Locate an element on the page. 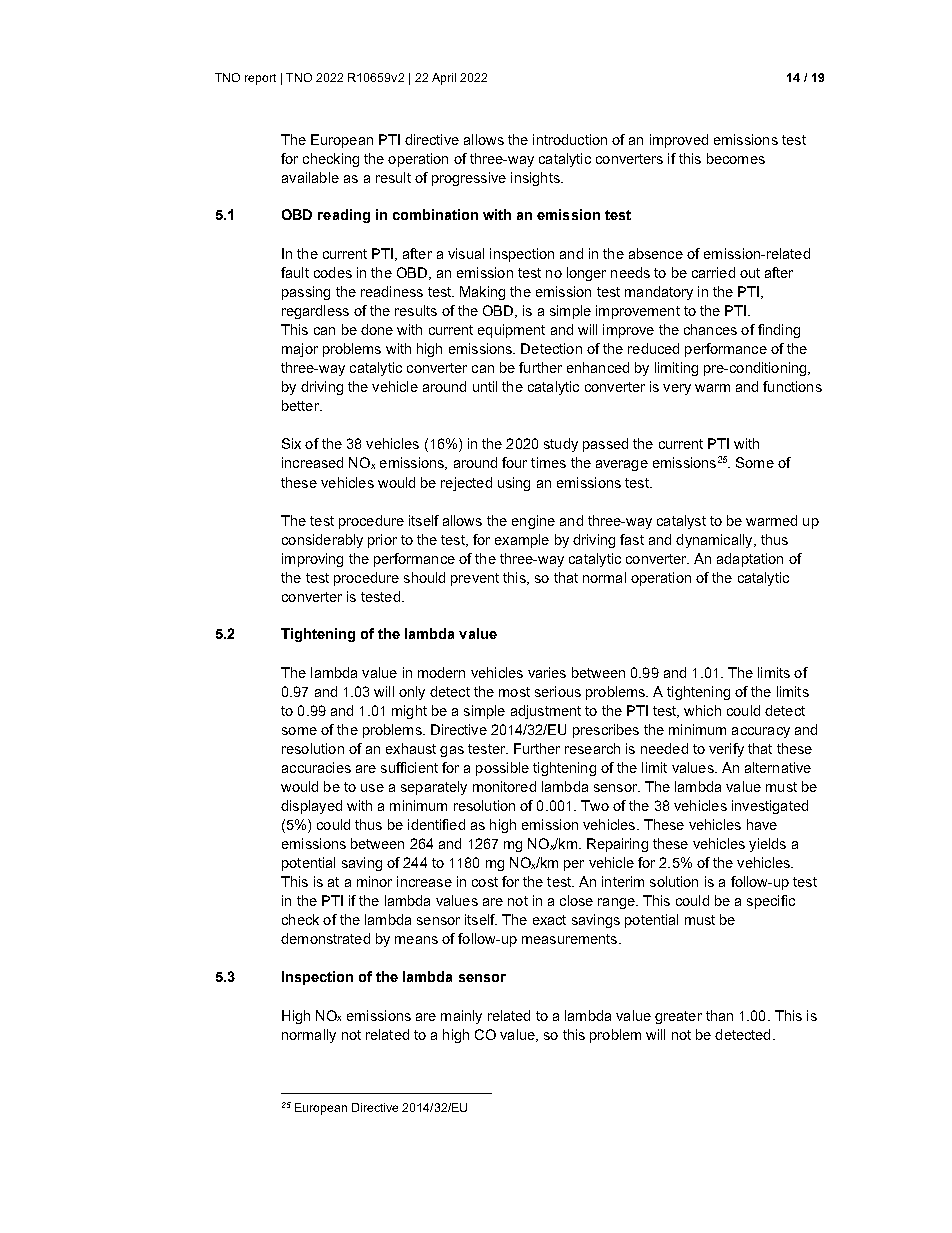 This document has height=1233, width=952. introduction is located at coordinates (570, 139).
